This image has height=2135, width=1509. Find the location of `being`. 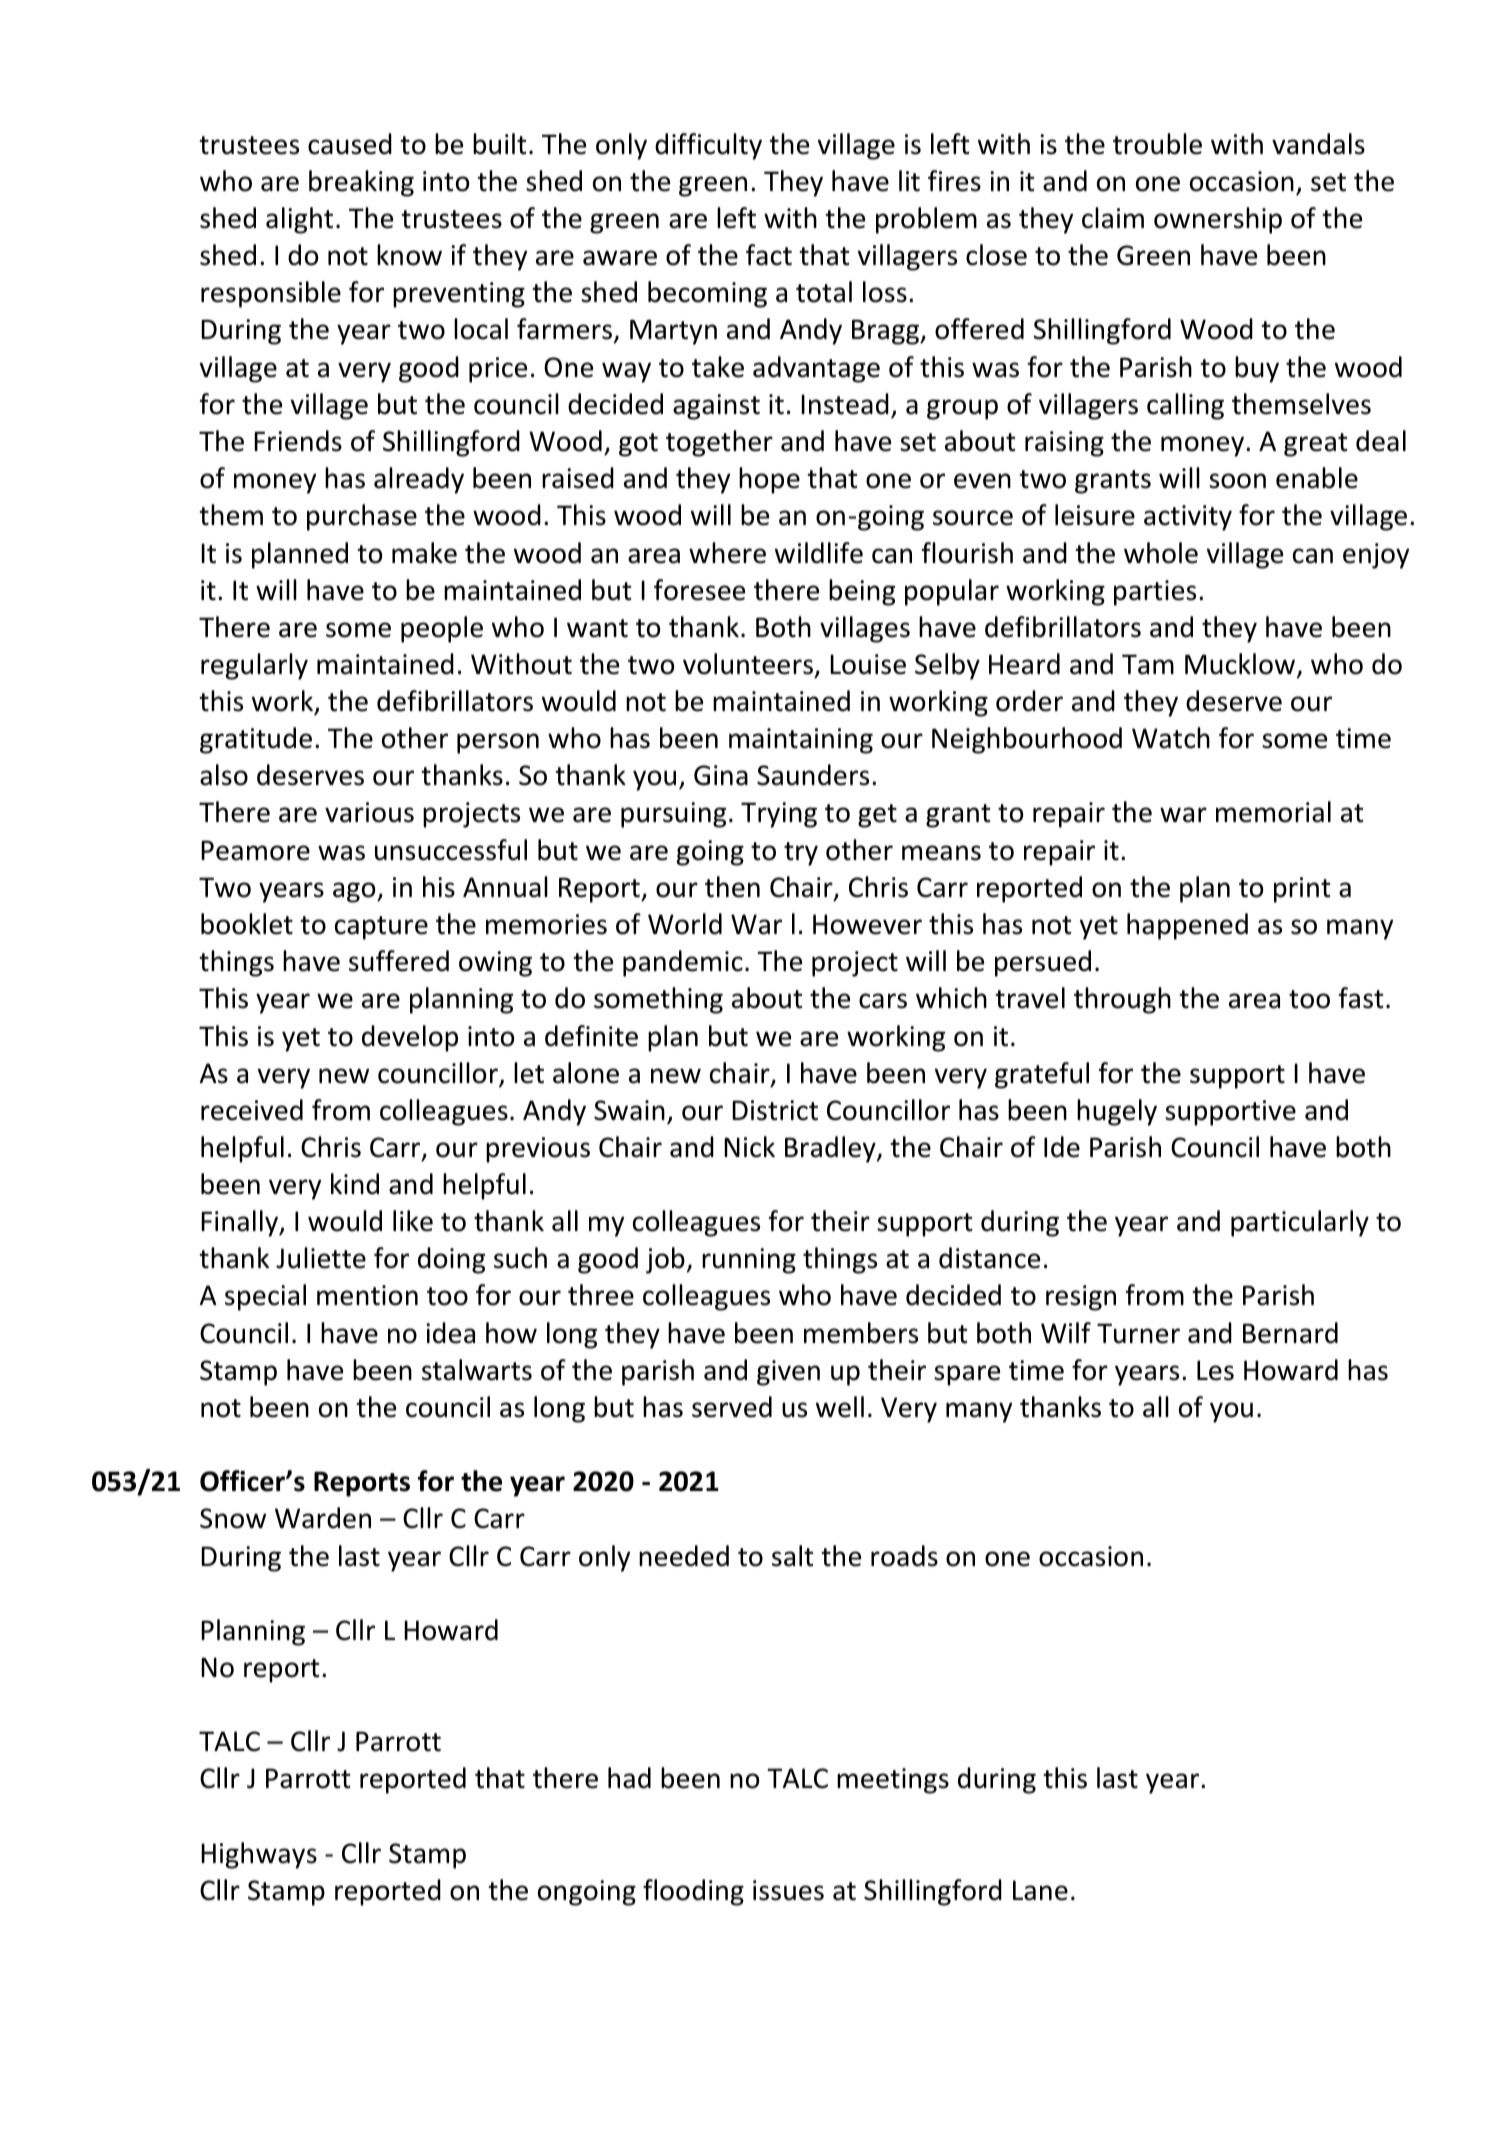

being is located at coordinates (862, 592).
